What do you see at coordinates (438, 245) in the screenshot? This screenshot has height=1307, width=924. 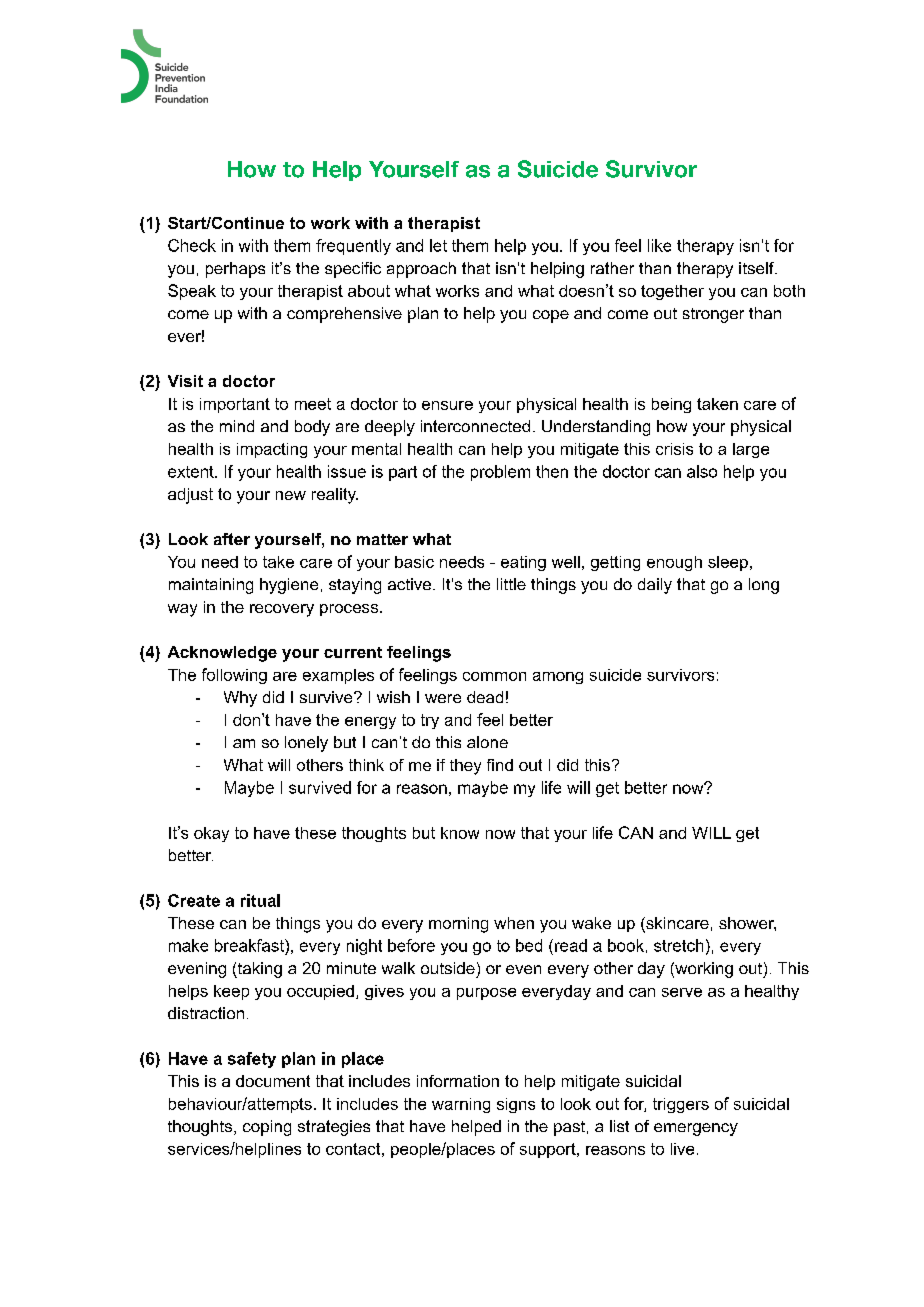 I see `let` at bounding box center [438, 245].
